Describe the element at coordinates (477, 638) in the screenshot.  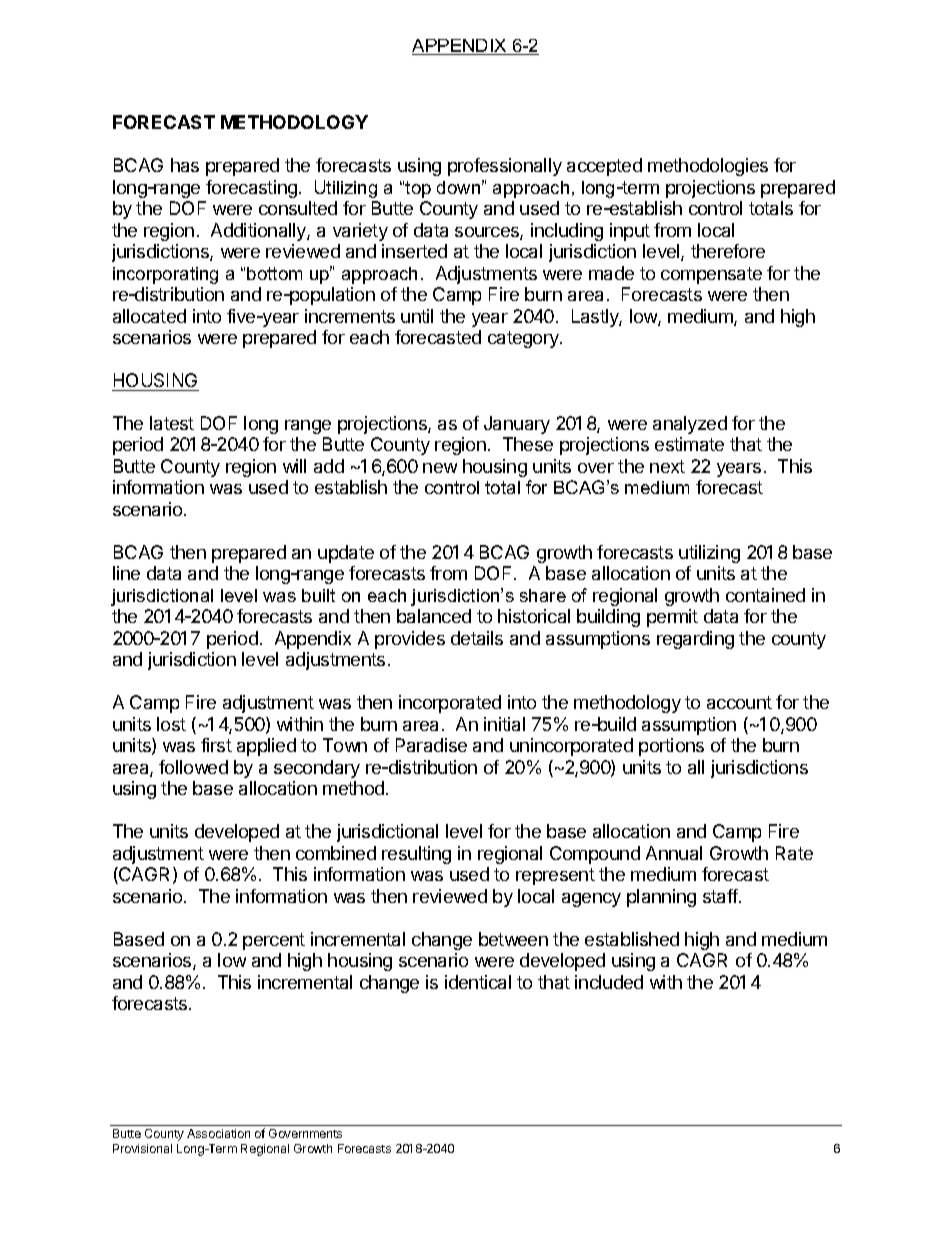
I see `details` at that location.
